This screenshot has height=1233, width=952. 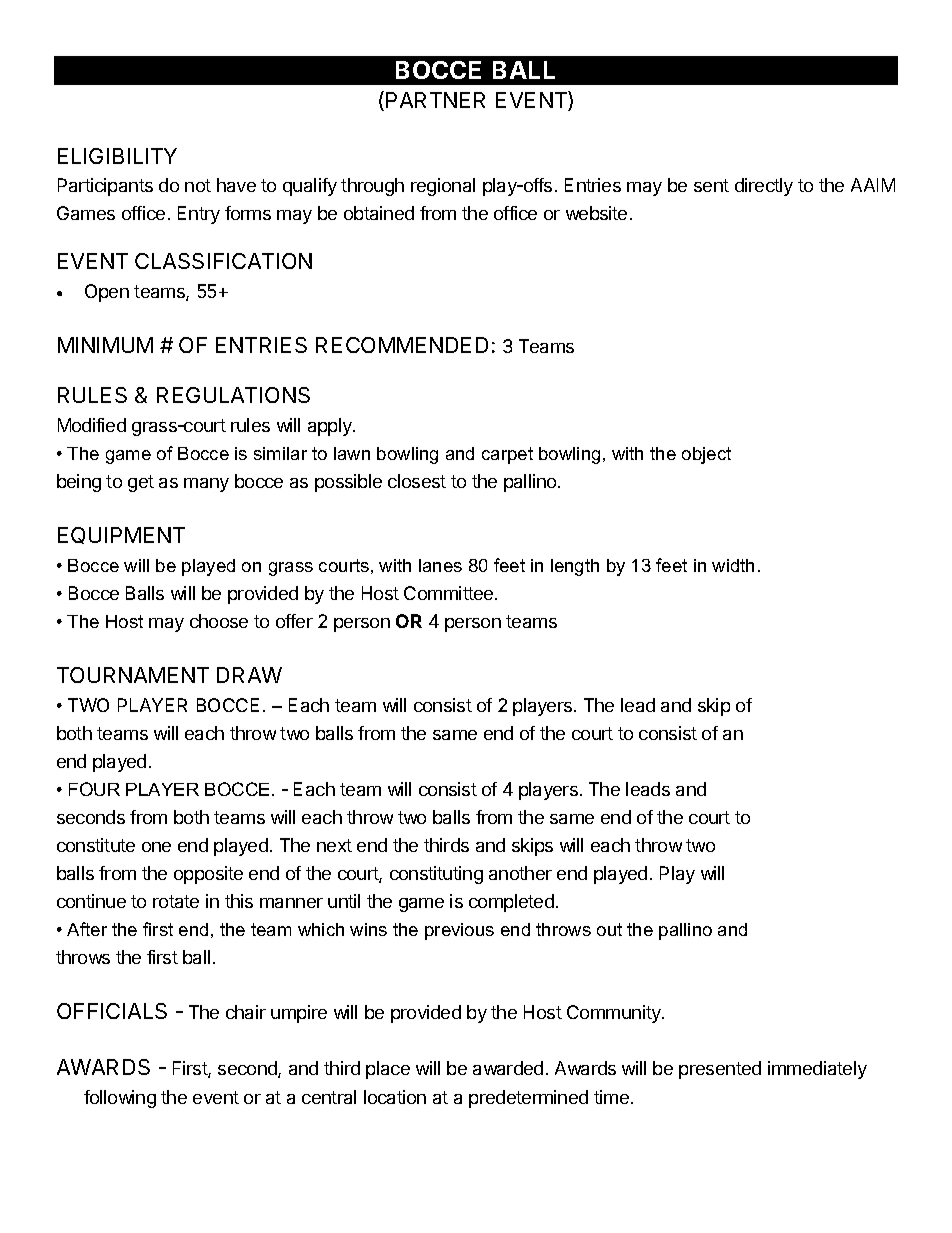 What do you see at coordinates (120, 1099) in the screenshot?
I see `following` at bounding box center [120, 1099].
